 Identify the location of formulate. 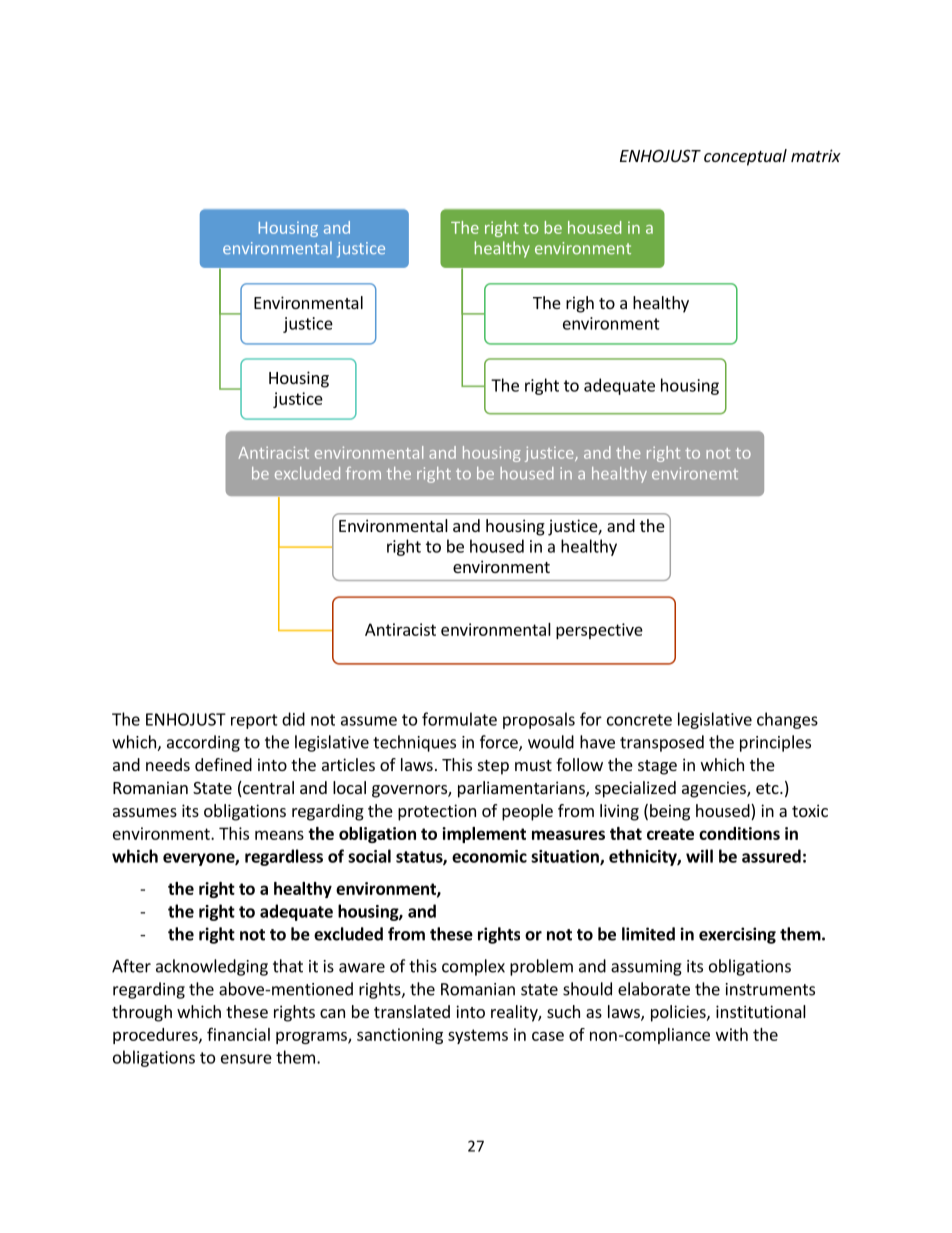
(459, 719).
